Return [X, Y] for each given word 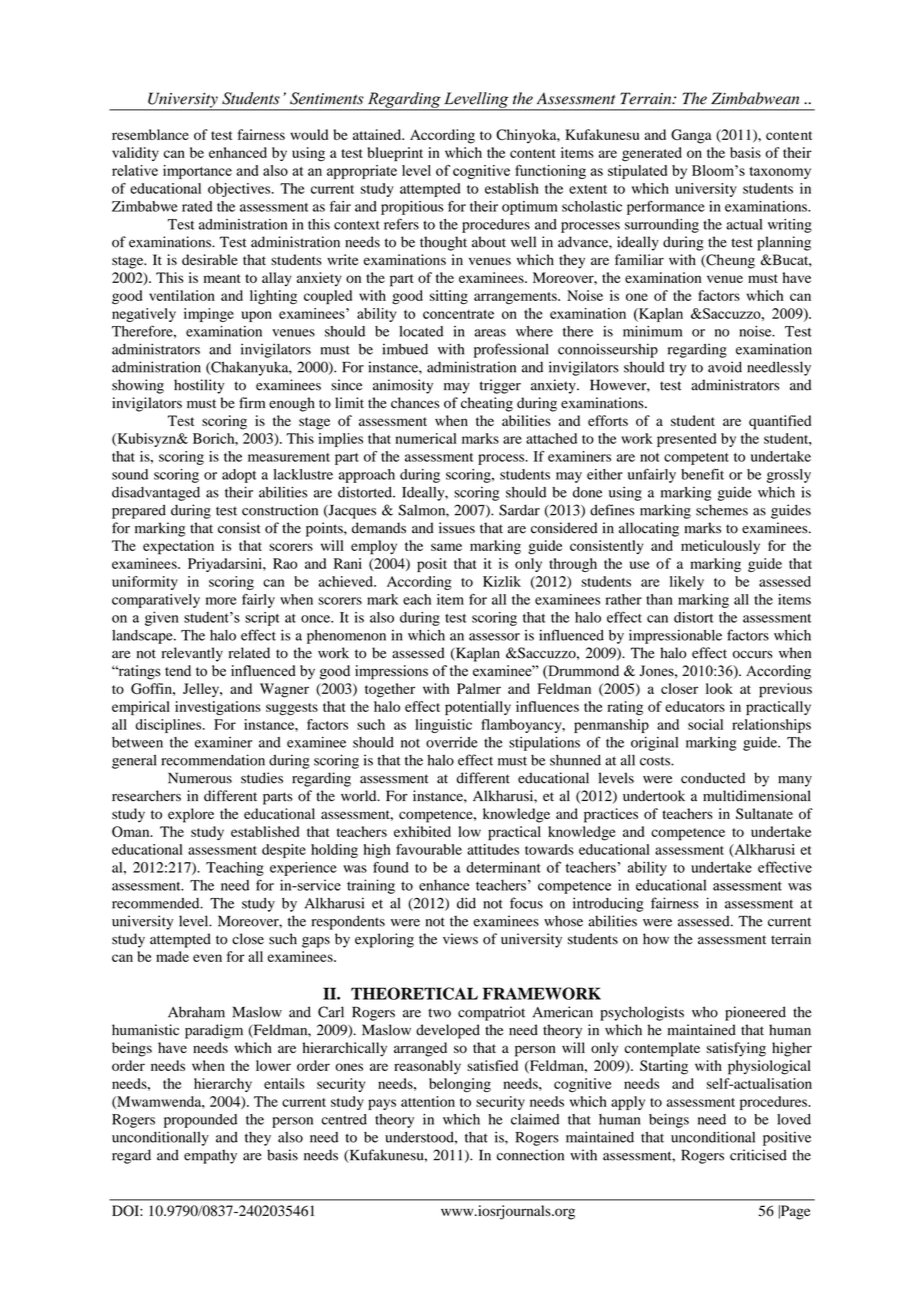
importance [197, 172]
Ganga [691, 136]
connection [530, 1155]
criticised [758, 1155]
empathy [210, 1157]
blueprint [395, 154]
